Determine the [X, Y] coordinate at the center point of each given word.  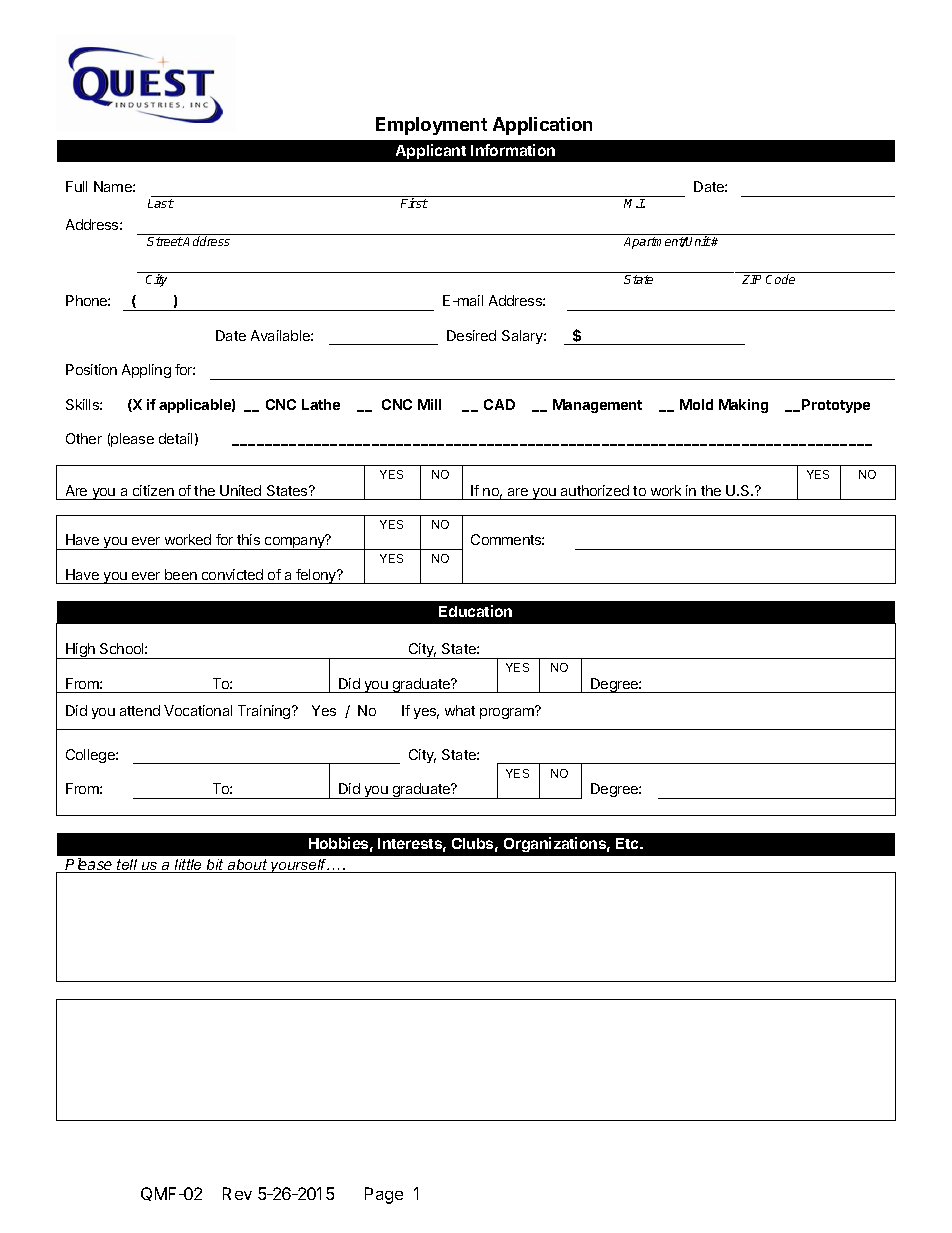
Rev [237, 1193]
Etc [629, 843]
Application [542, 126]
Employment [431, 126]
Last [161, 203]
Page [384, 1195]
